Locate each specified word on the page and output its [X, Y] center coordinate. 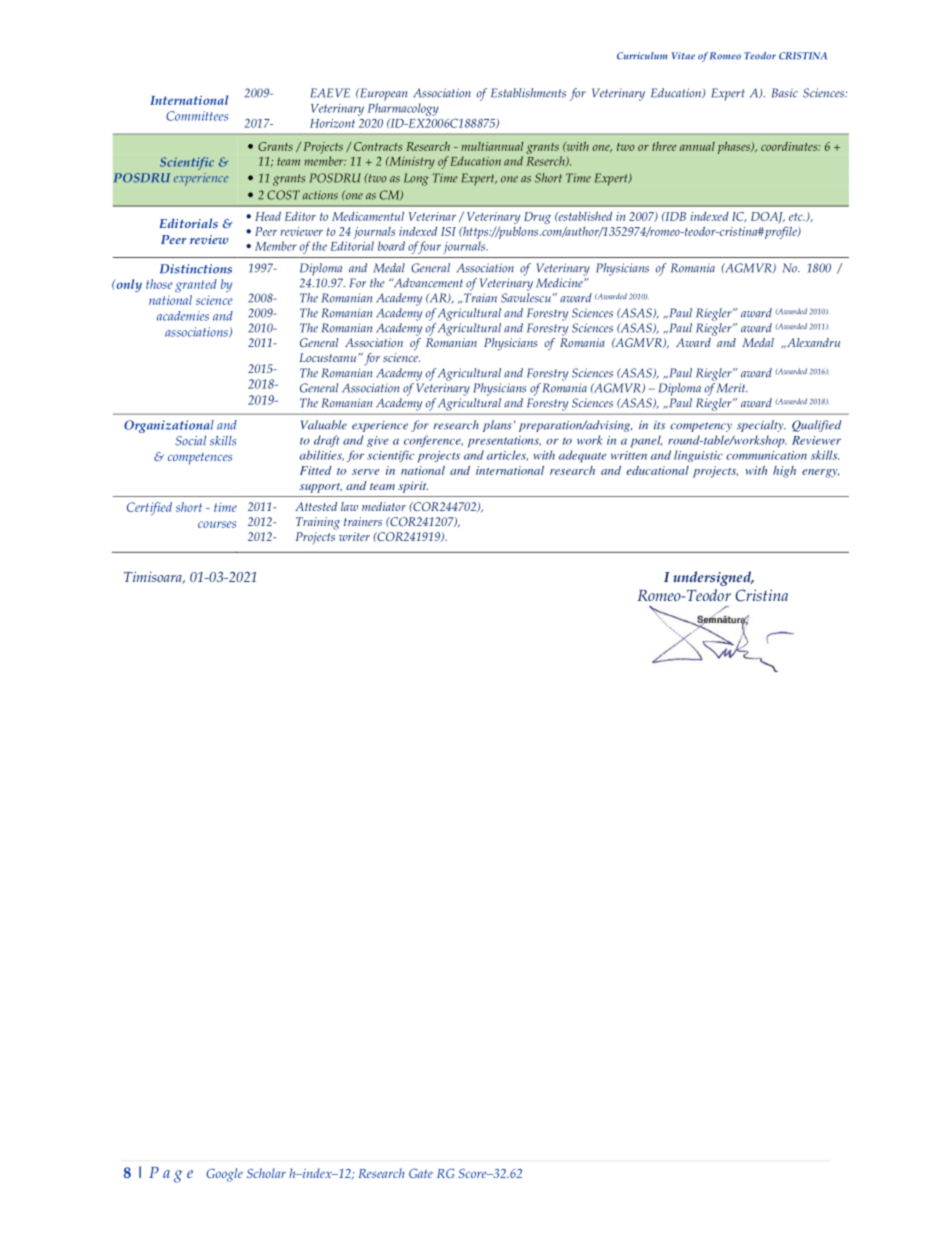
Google [224, 1175]
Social [190, 441]
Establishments [528, 93]
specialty [761, 426]
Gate [421, 1173]
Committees [197, 116]
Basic [785, 93]
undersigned [713, 578]
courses [217, 524]
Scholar [266, 1173]
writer [354, 536]
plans [497, 426]
